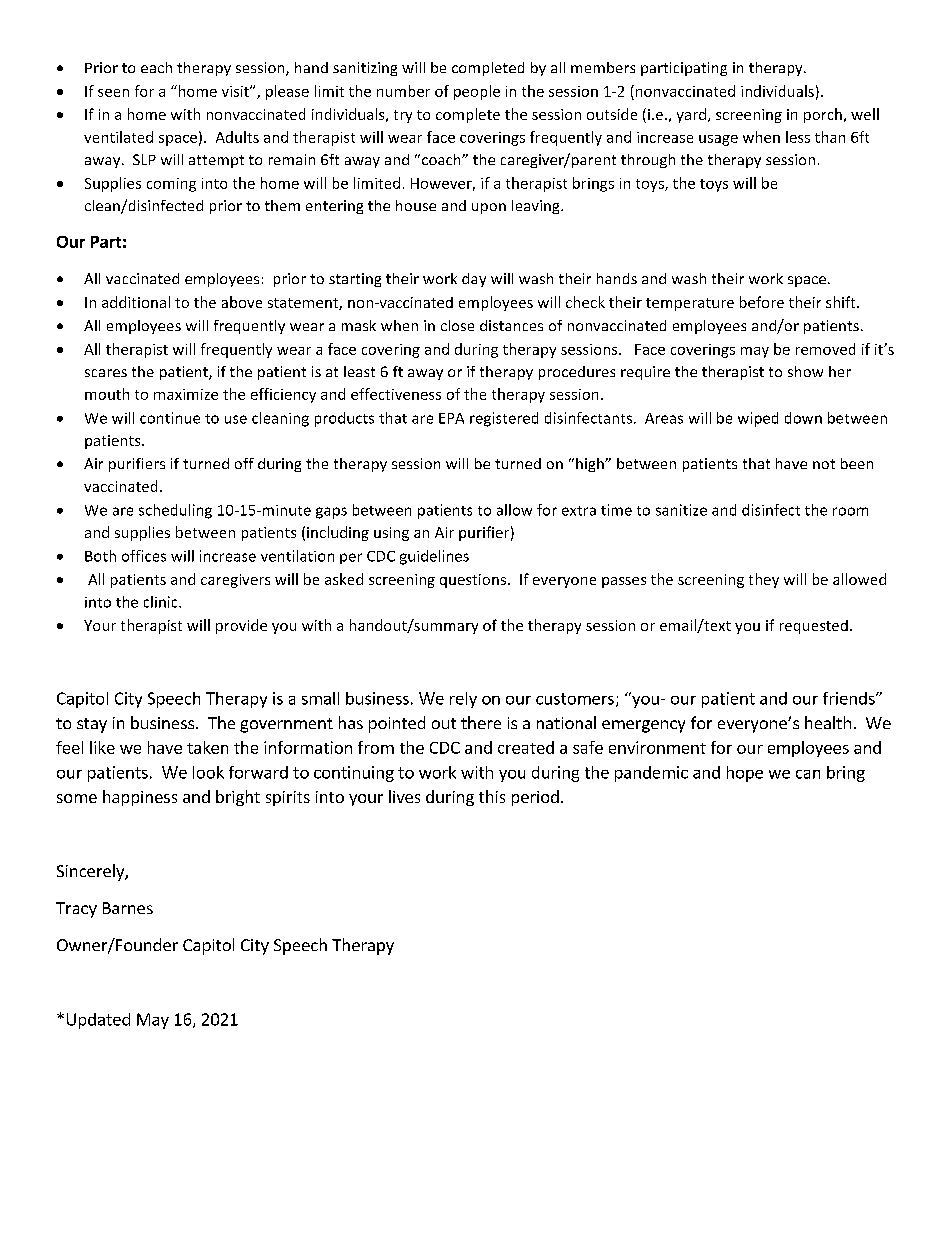 The height and width of the screenshot is (1233, 952). What do you see at coordinates (764, 580) in the screenshot?
I see `they` at bounding box center [764, 580].
